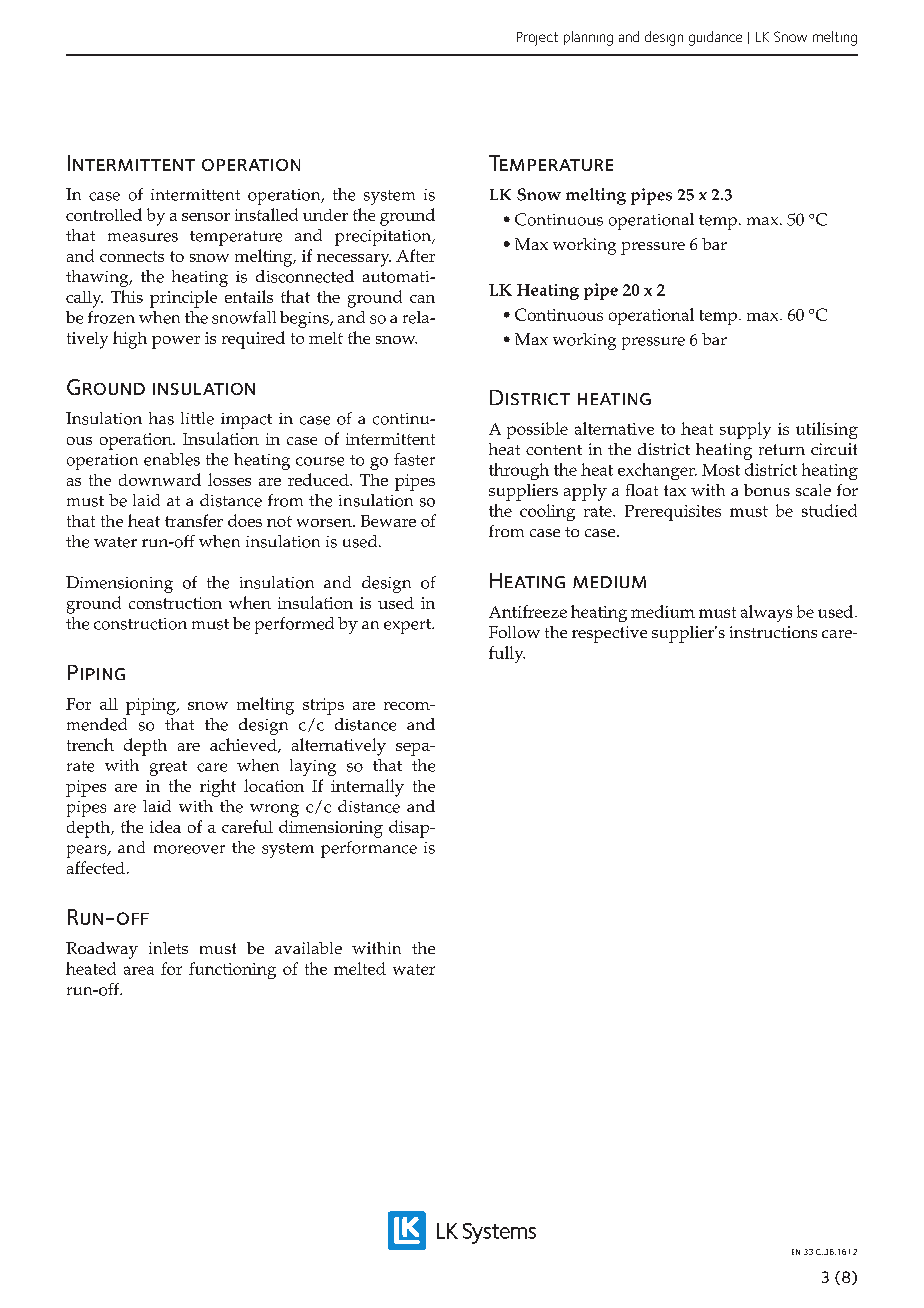 Image resolution: width=924 pixels, height=1308 pixels. What do you see at coordinates (537, 39) in the image?
I see `Project` at bounding box center [537, 39].
